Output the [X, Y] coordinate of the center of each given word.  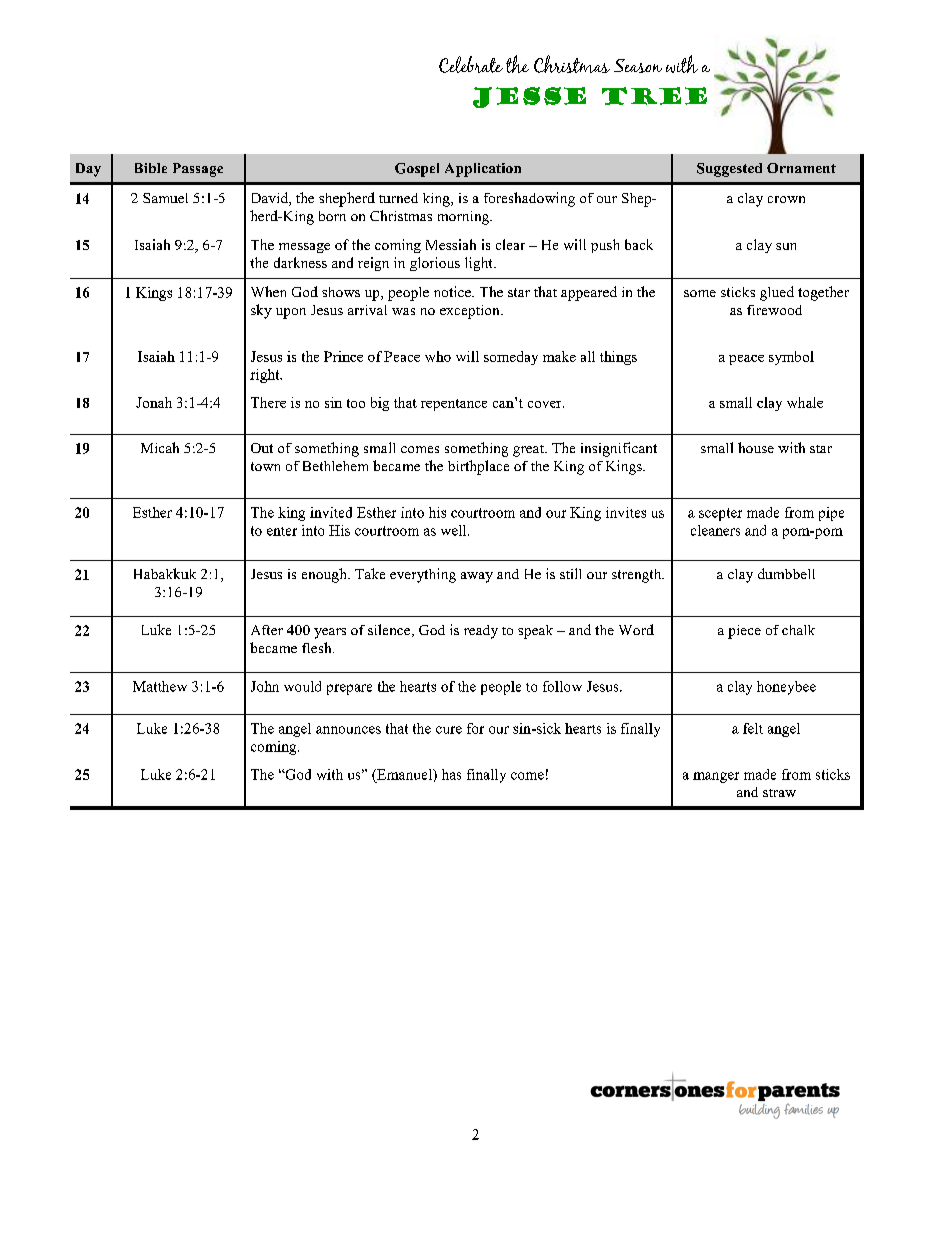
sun [786, 246]
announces [348, 730]
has [451, 774]
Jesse [529, 97]
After [267, 630]
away [477, 577]
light [480, 264]
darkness [300, 262]
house [756, 447]
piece [744, 632]
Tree [654, 96]
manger [716, 777]
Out [262, 448]
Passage [198, 170]
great [529, 451]
